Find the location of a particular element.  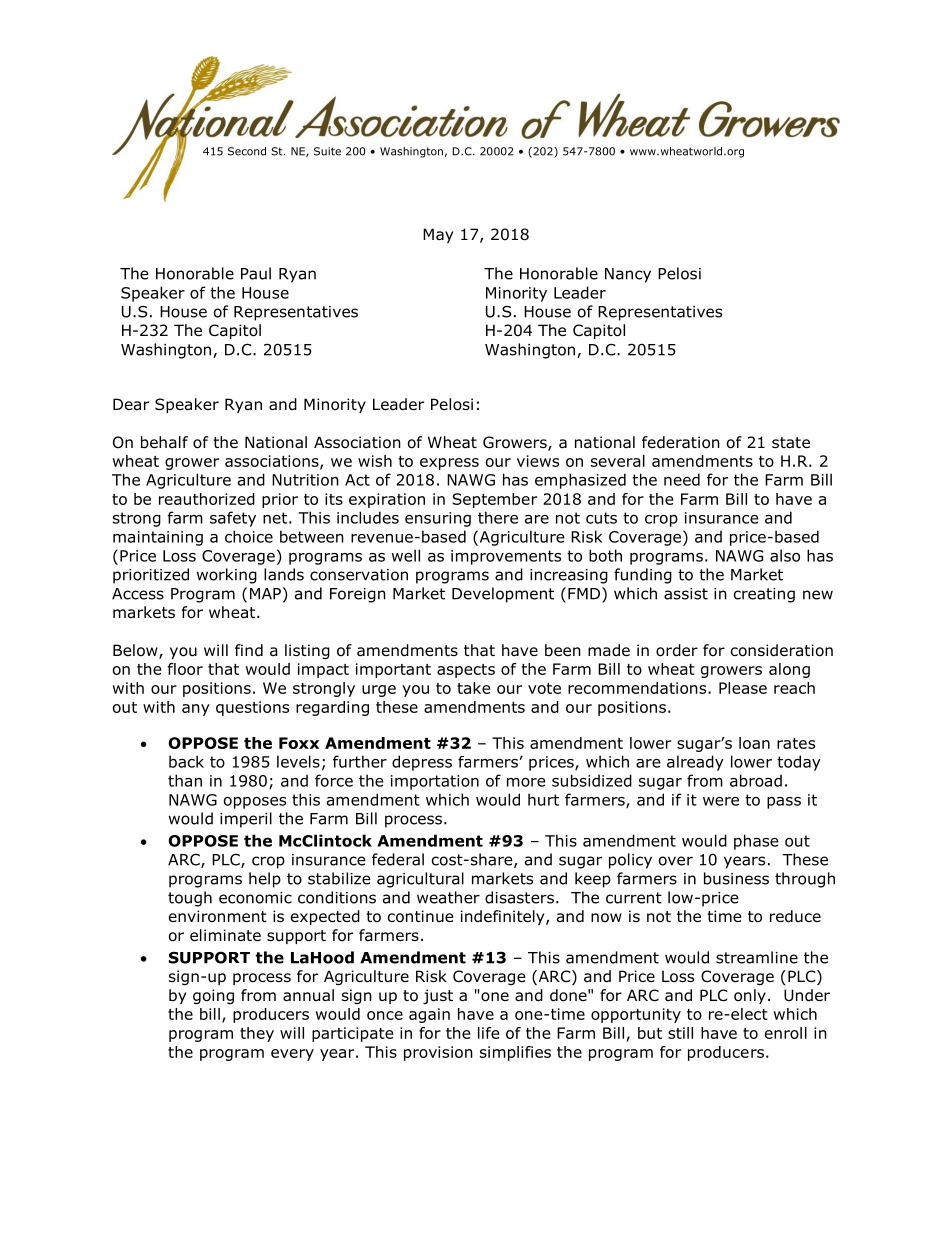

Second is located at coordinates (247, 151).
